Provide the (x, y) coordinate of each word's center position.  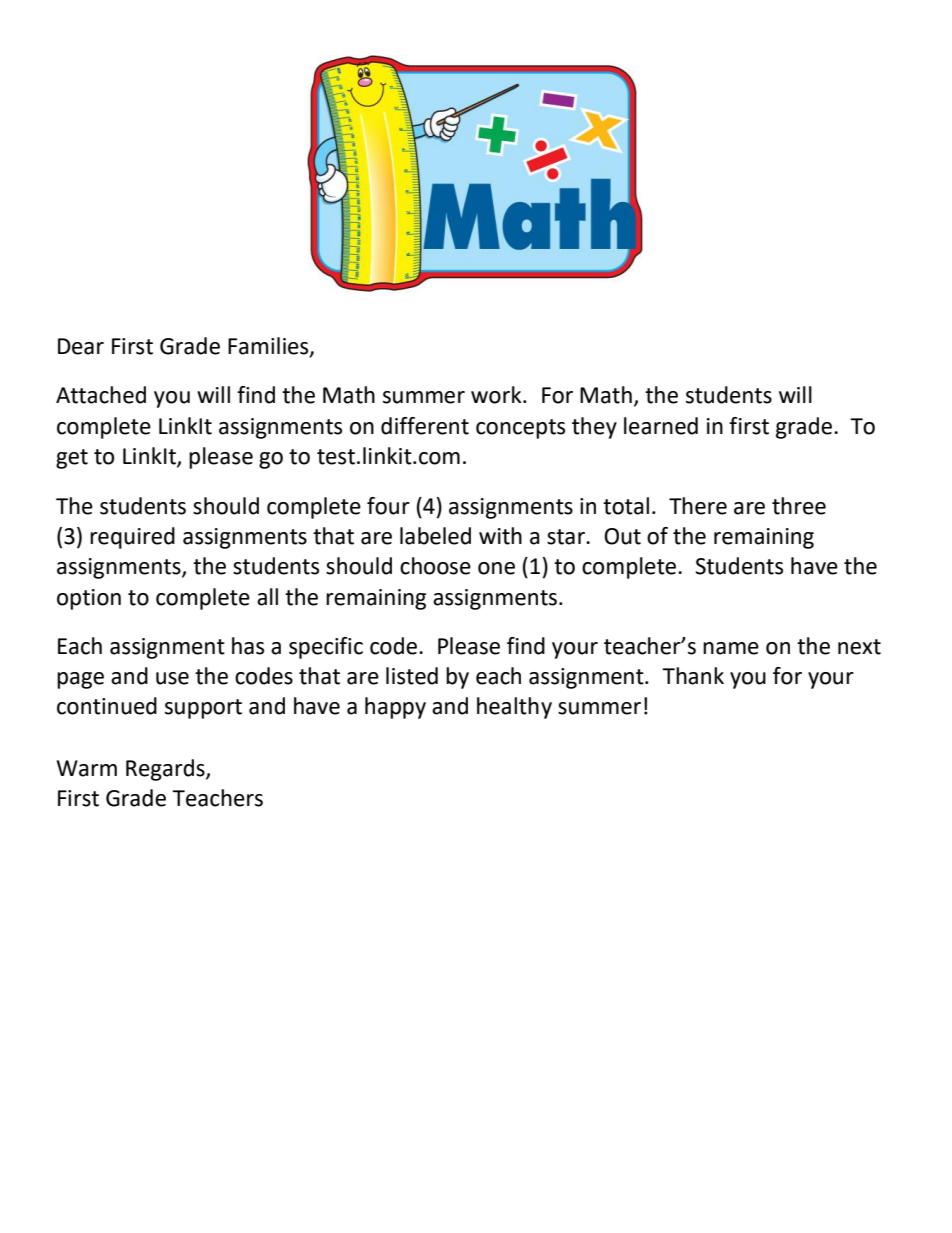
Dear (81, 346)
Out (622, 536)
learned (661, 426)
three (799, 506)
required (132, 538)
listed (412, 676)
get (72, 459)
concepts (520, 429)
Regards (166, 770)
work (497, 395)
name (731, 648)
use (172, 678)
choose (435, 566)
